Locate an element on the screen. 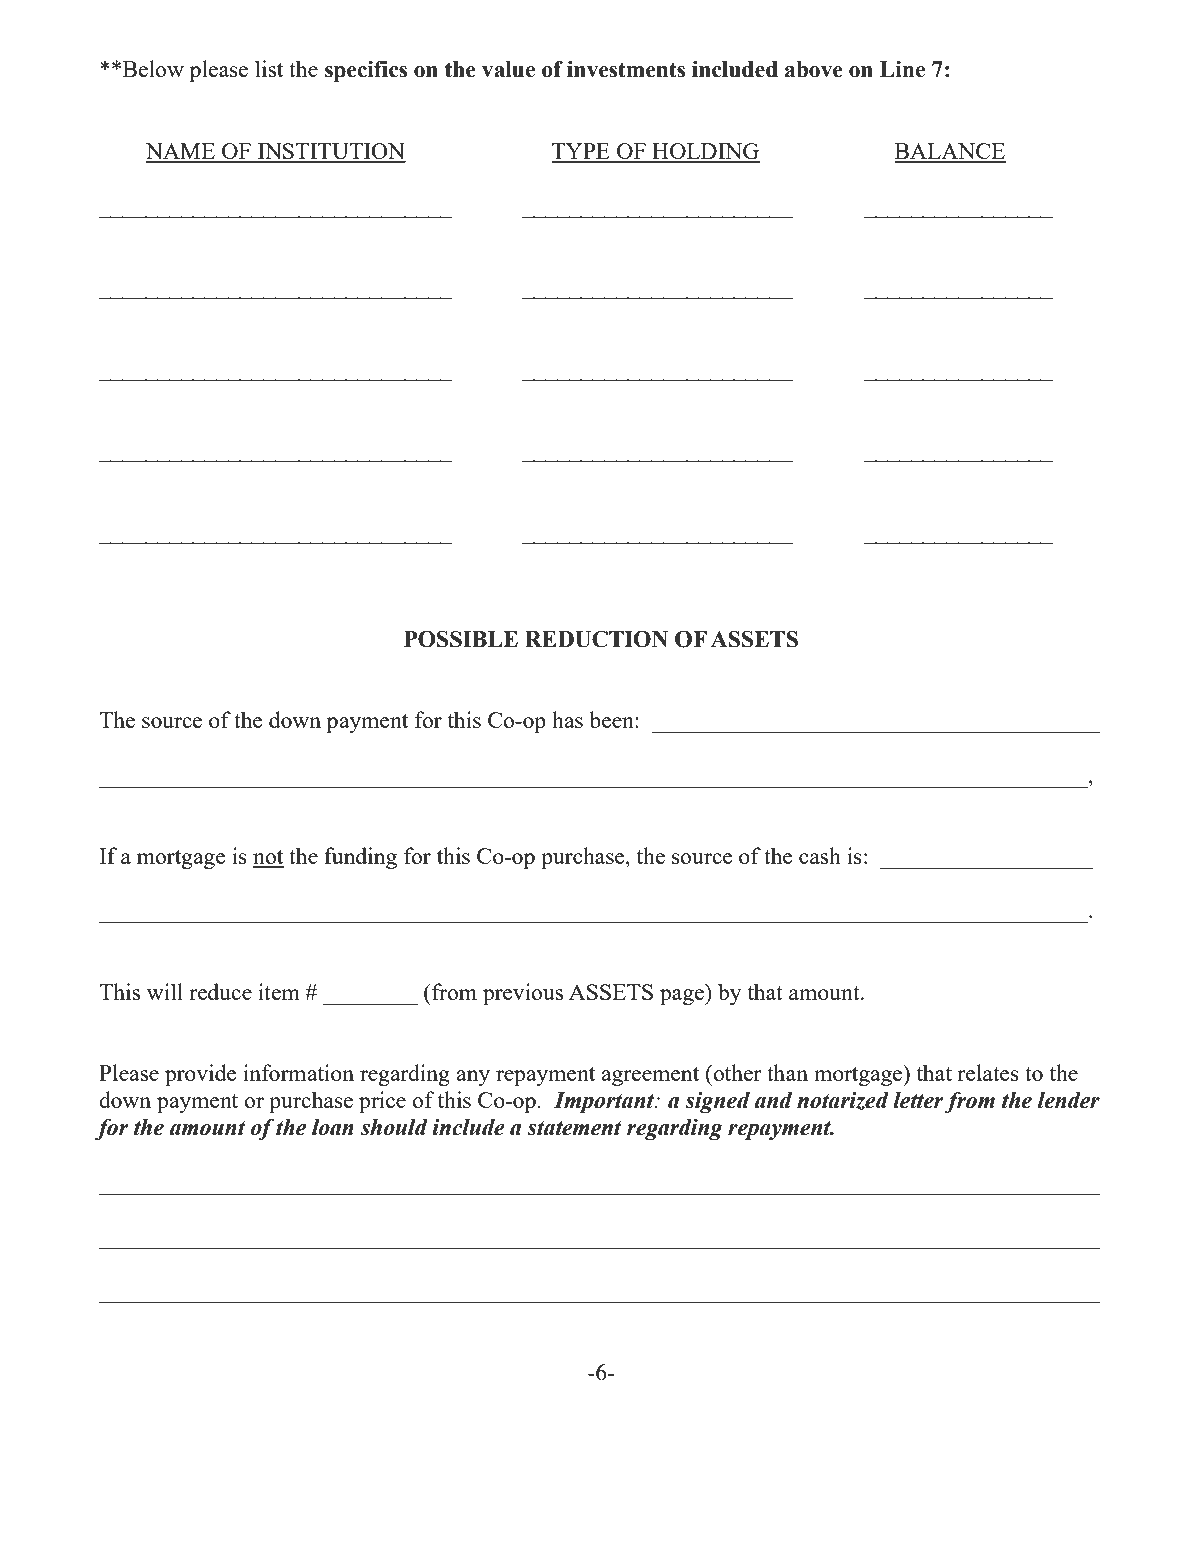 This screenshot has width=1203, height=1557. information is located at coordinates (298, 1072).
